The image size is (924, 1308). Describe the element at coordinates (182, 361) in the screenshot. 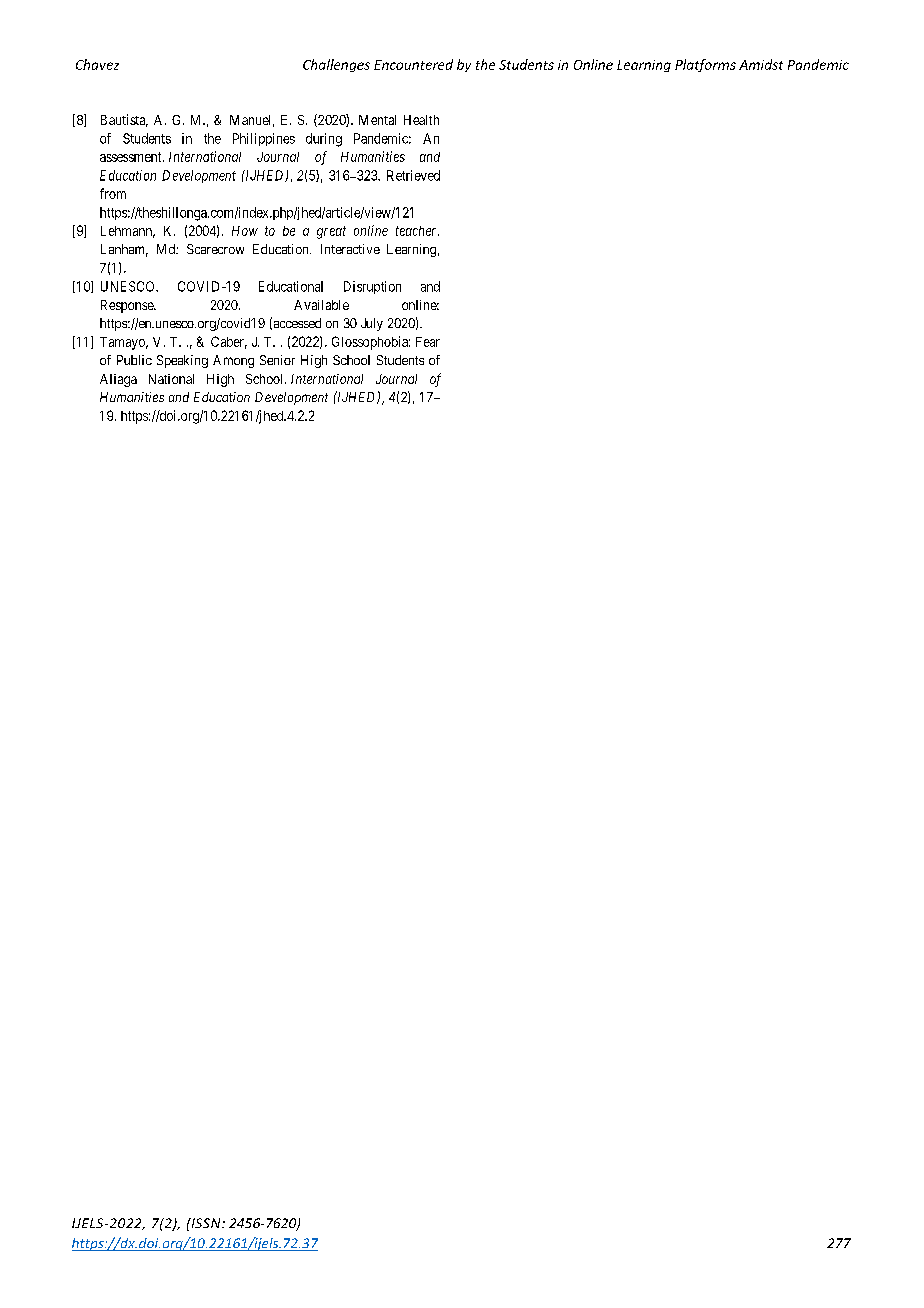

I see `Speaking` at that location.
